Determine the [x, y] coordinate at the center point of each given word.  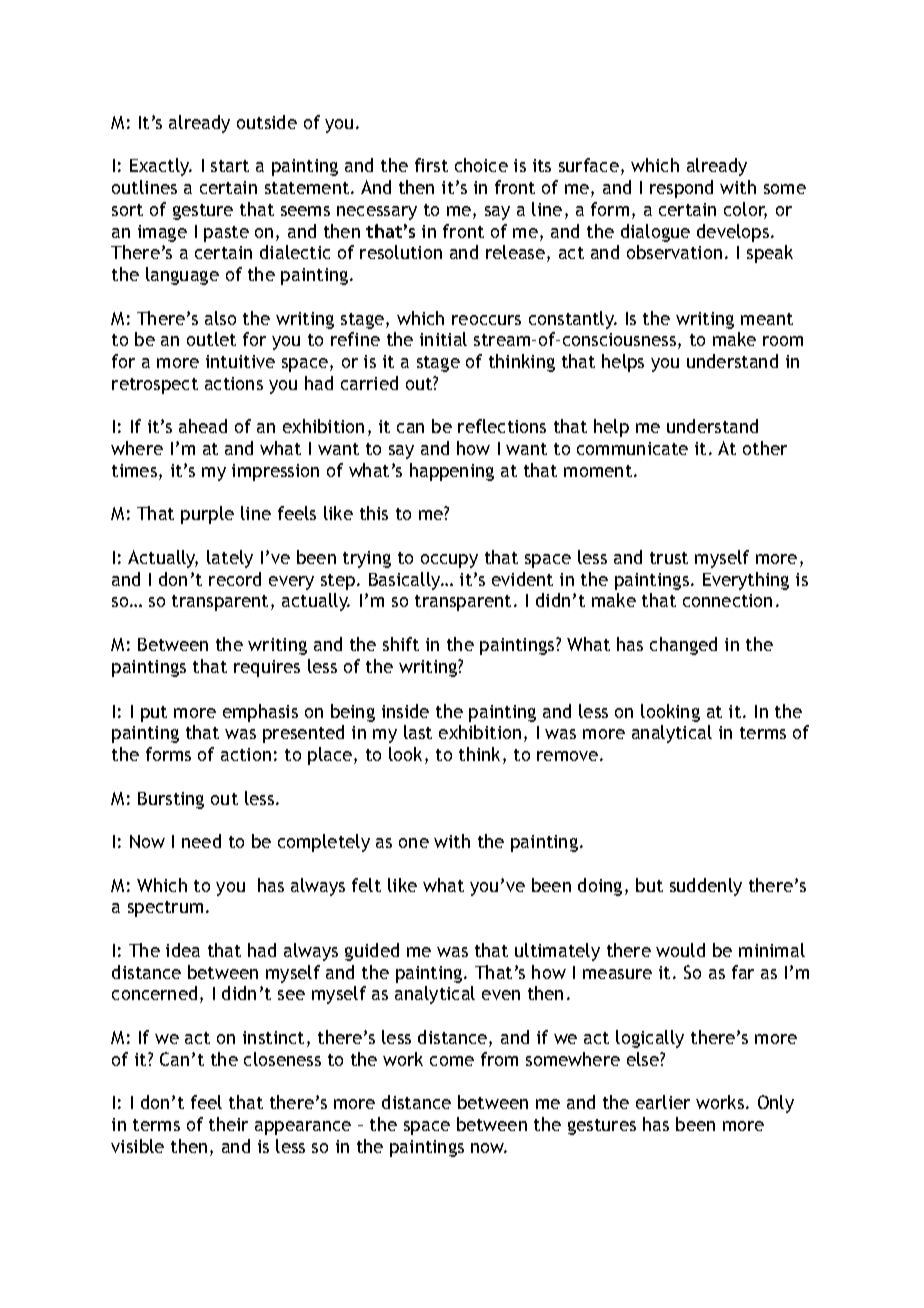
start [230, 166]
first [431, 165]
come [452, 1061]
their [228, 1124]
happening [452, 472]
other [765, 448]
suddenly [706, 887]
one [414, 843]
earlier [663, 1102]
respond [681, 189]
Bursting [171, 800]
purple [207, 515]
